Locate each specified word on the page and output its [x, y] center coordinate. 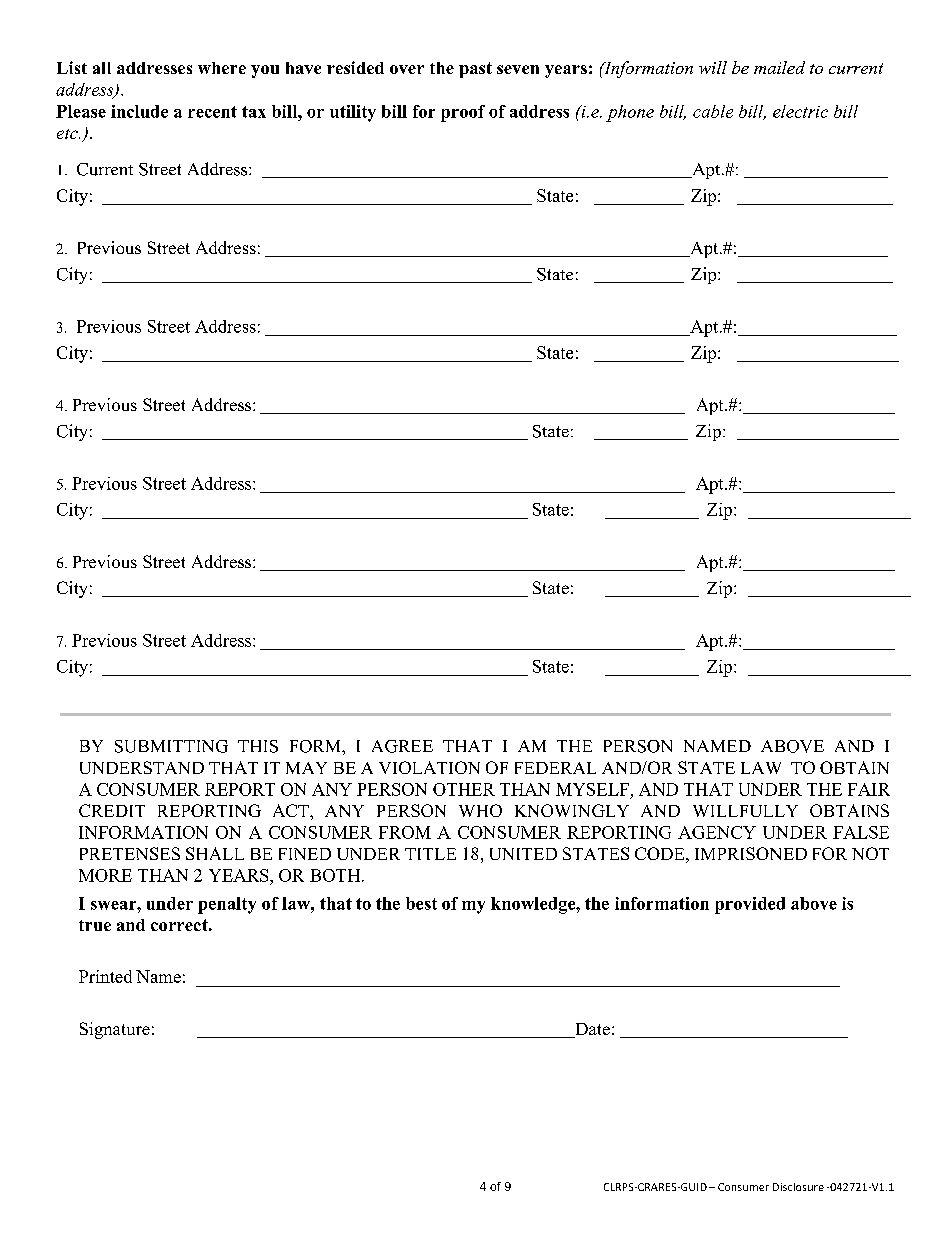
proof [463, 113]
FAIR [869, 789]
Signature [115, 1030]
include [139, 111]
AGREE [402, 746]
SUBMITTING [171, 746]
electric [800, 111]
